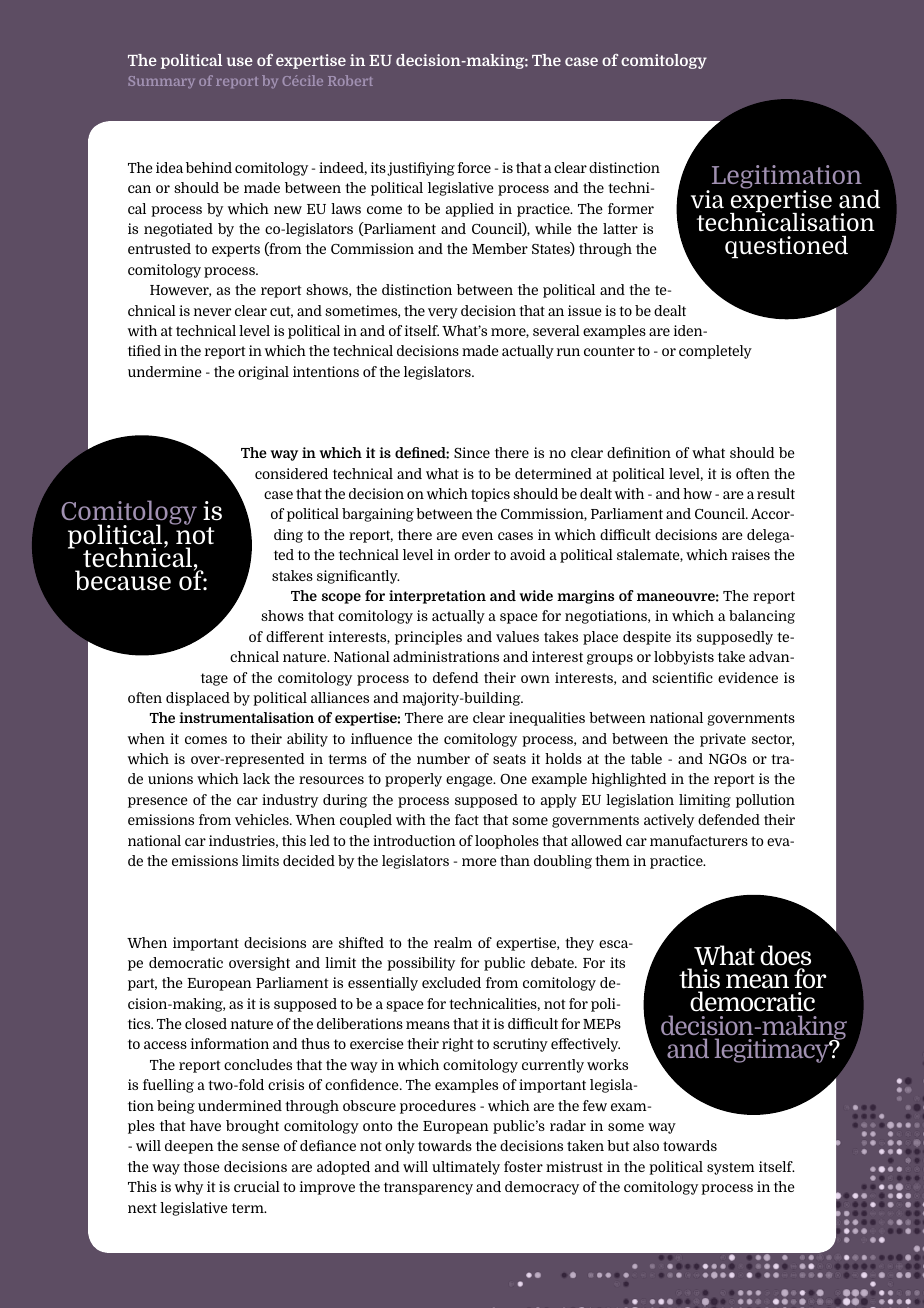 The width and height of the screenshot is (924, 1308). Describe the element at coordinates (707, 199) in the screenshot. I see `via` at that location.
